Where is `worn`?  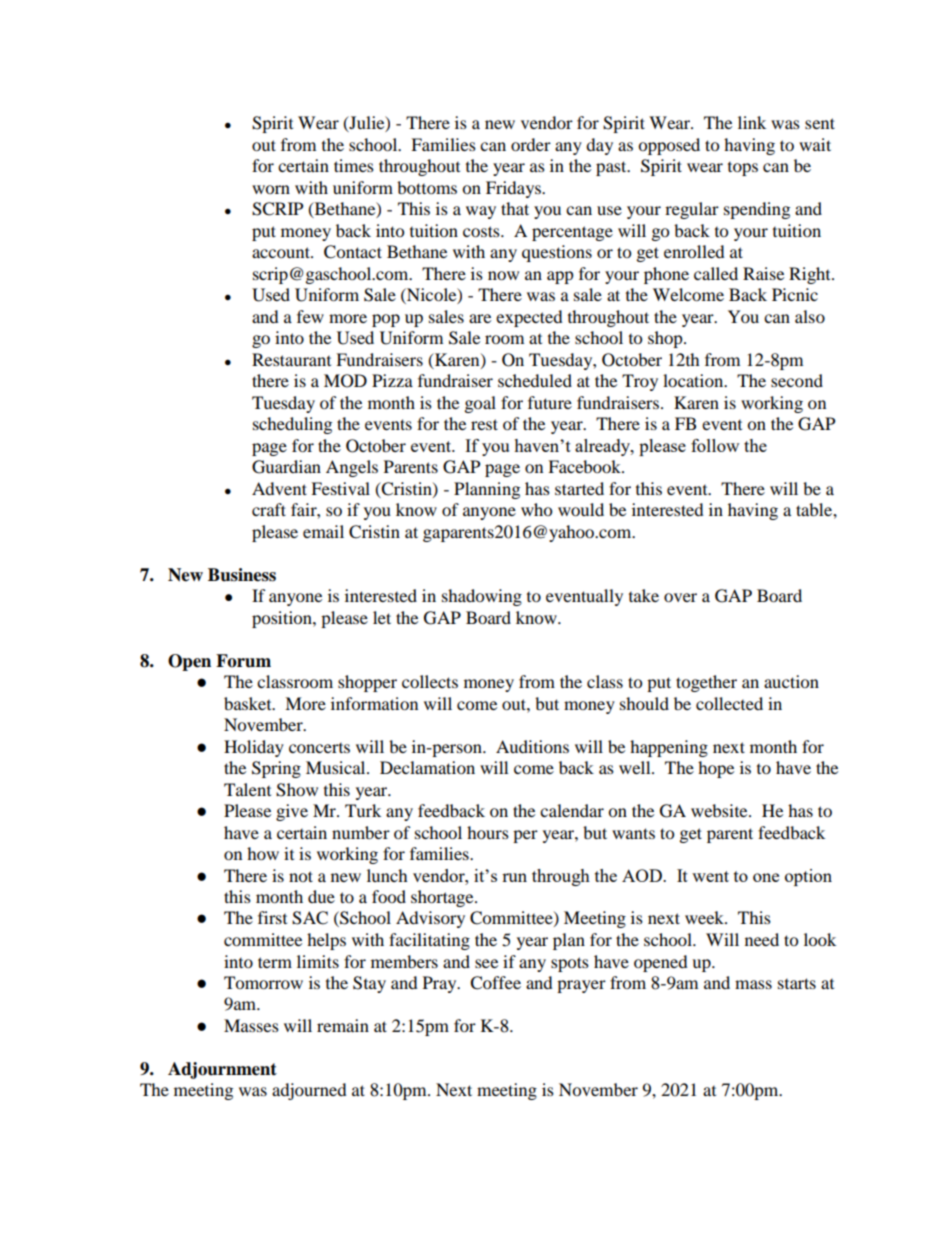
worn is located at coordinates (271, 189).
